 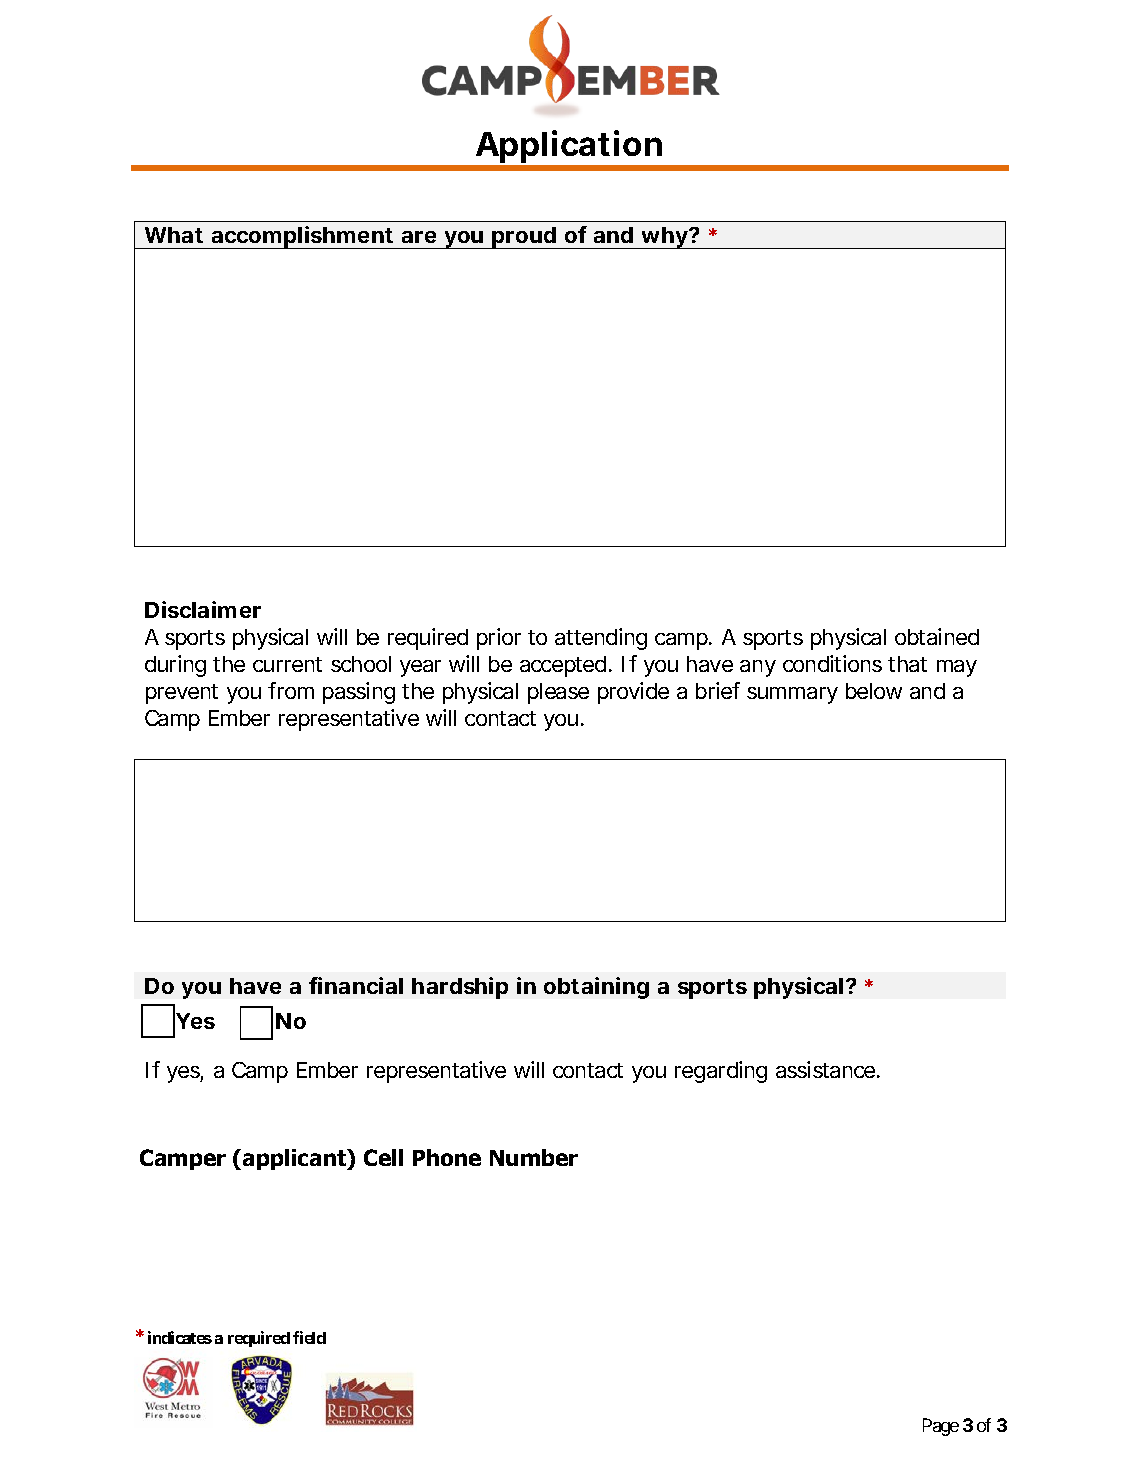 What do you see at coordinates (291, 690) in the image?
I see `from` at bounding box center [291, 690].
